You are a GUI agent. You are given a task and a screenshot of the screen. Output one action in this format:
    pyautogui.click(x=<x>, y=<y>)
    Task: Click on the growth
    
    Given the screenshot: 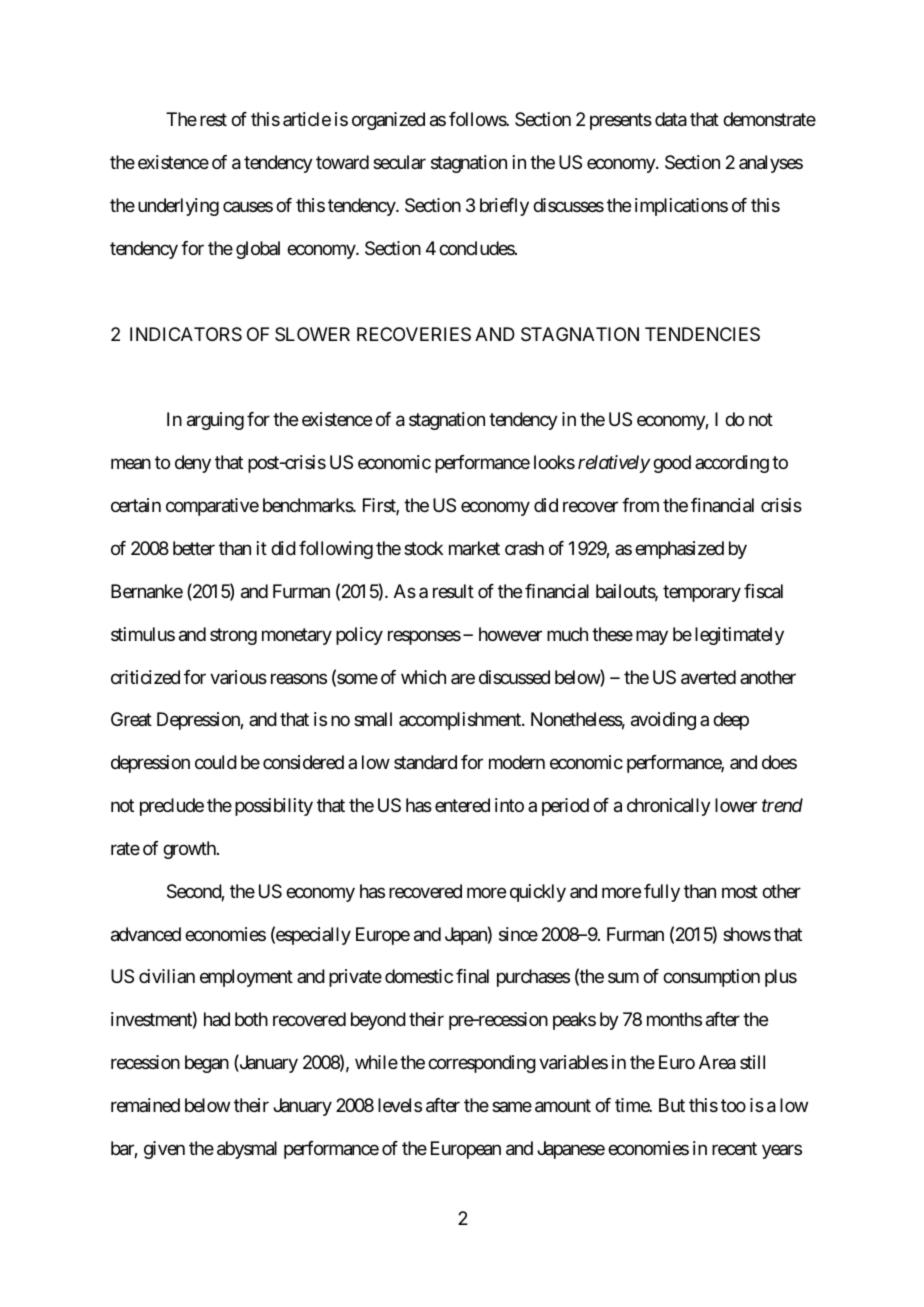 What is the action you would take?
    pyautogui.click(x=190, y=850)
